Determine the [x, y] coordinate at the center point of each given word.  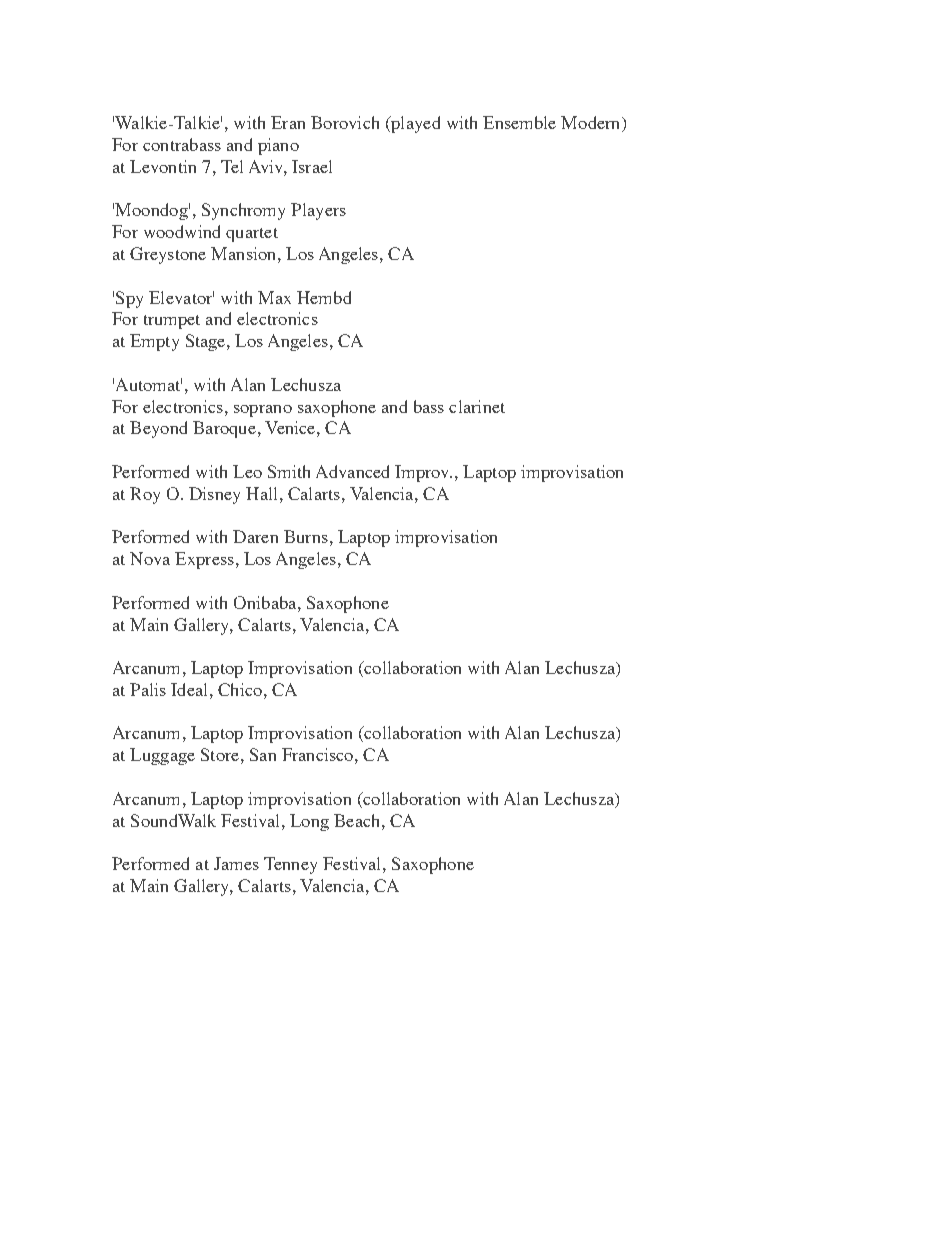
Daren [255, 536]
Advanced [352, 471]
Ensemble [519, 122]
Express [204, 560]
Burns [306, 536]
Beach [358, 820]
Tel [232, 166]
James [236, 863]
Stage [207, 342]
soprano [263, 411]
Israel [312, 166]
